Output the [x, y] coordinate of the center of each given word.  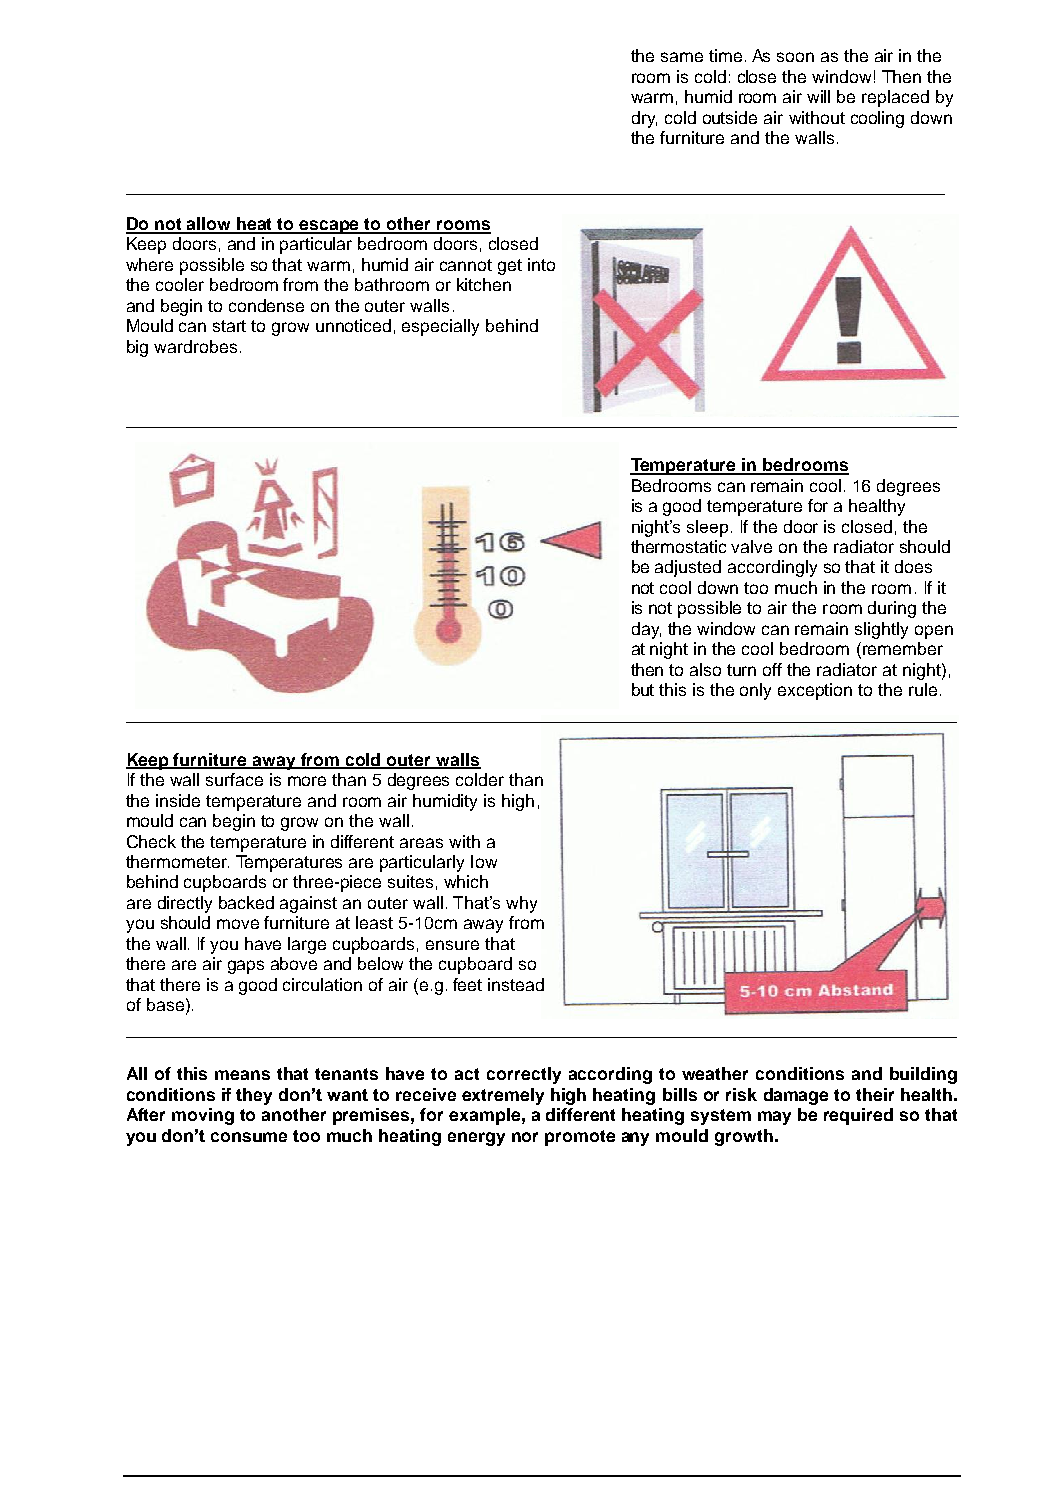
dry [644, 119]
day [646, 630]
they [254, 1096]
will [818, 96]
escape [330, 227]
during [892, 609]
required [858, 1116]
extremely [503, 1096]
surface [234, 779]
